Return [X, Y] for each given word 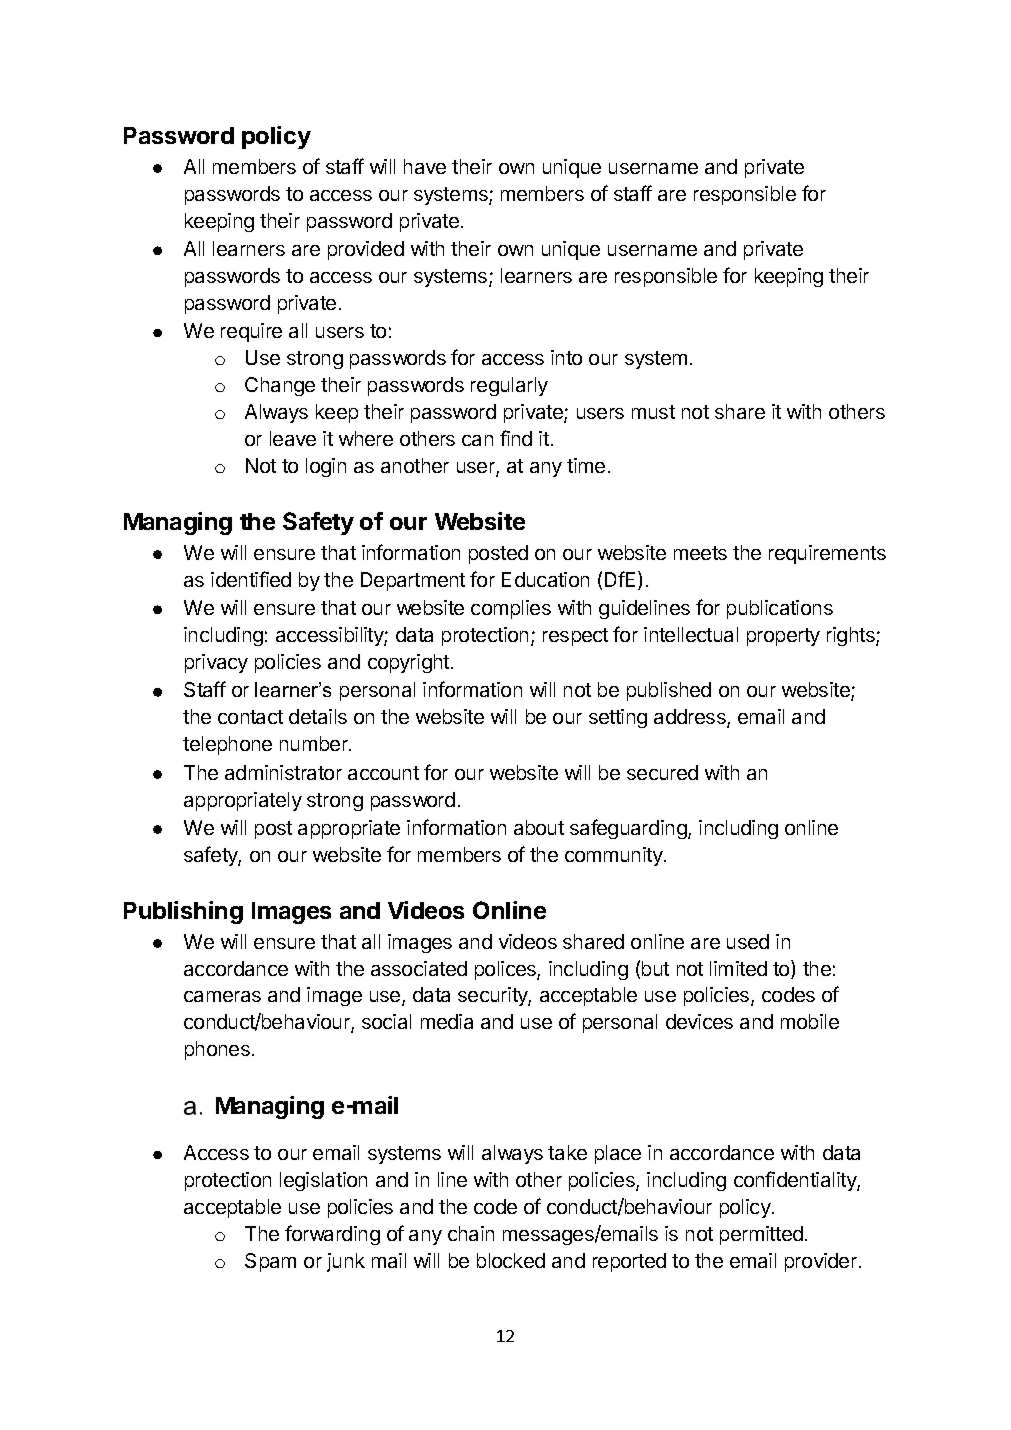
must [653, 412]
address [691, 718]
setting [618, 718]
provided [366, 250]
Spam [270, 1262]
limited [738, 968]
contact [250, 717]
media [447, 1021]
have [425, 166]
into [566, 357]
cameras [222, 996]
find [516, 438]
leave [293, 438]
